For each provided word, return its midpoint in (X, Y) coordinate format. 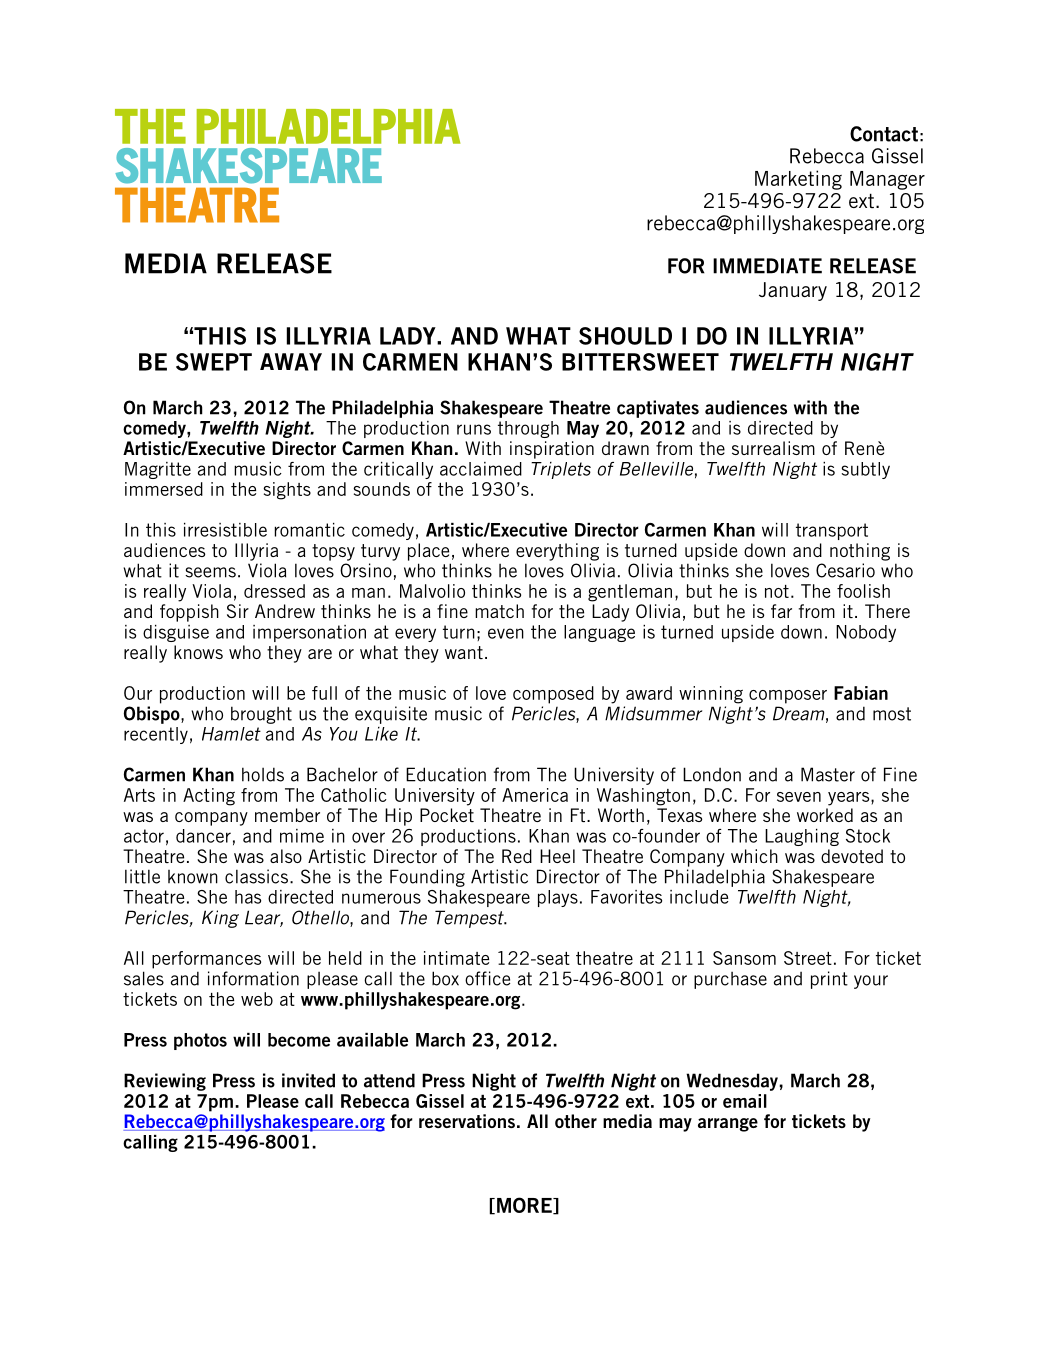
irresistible (225, 530)
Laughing (802, 837)
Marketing (798, 180)
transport (832, 531)
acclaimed (481, 469)
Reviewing (165, 1082)
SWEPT (214, 362)
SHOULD (625, 336)
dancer (203, 836)
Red (517, 856)
